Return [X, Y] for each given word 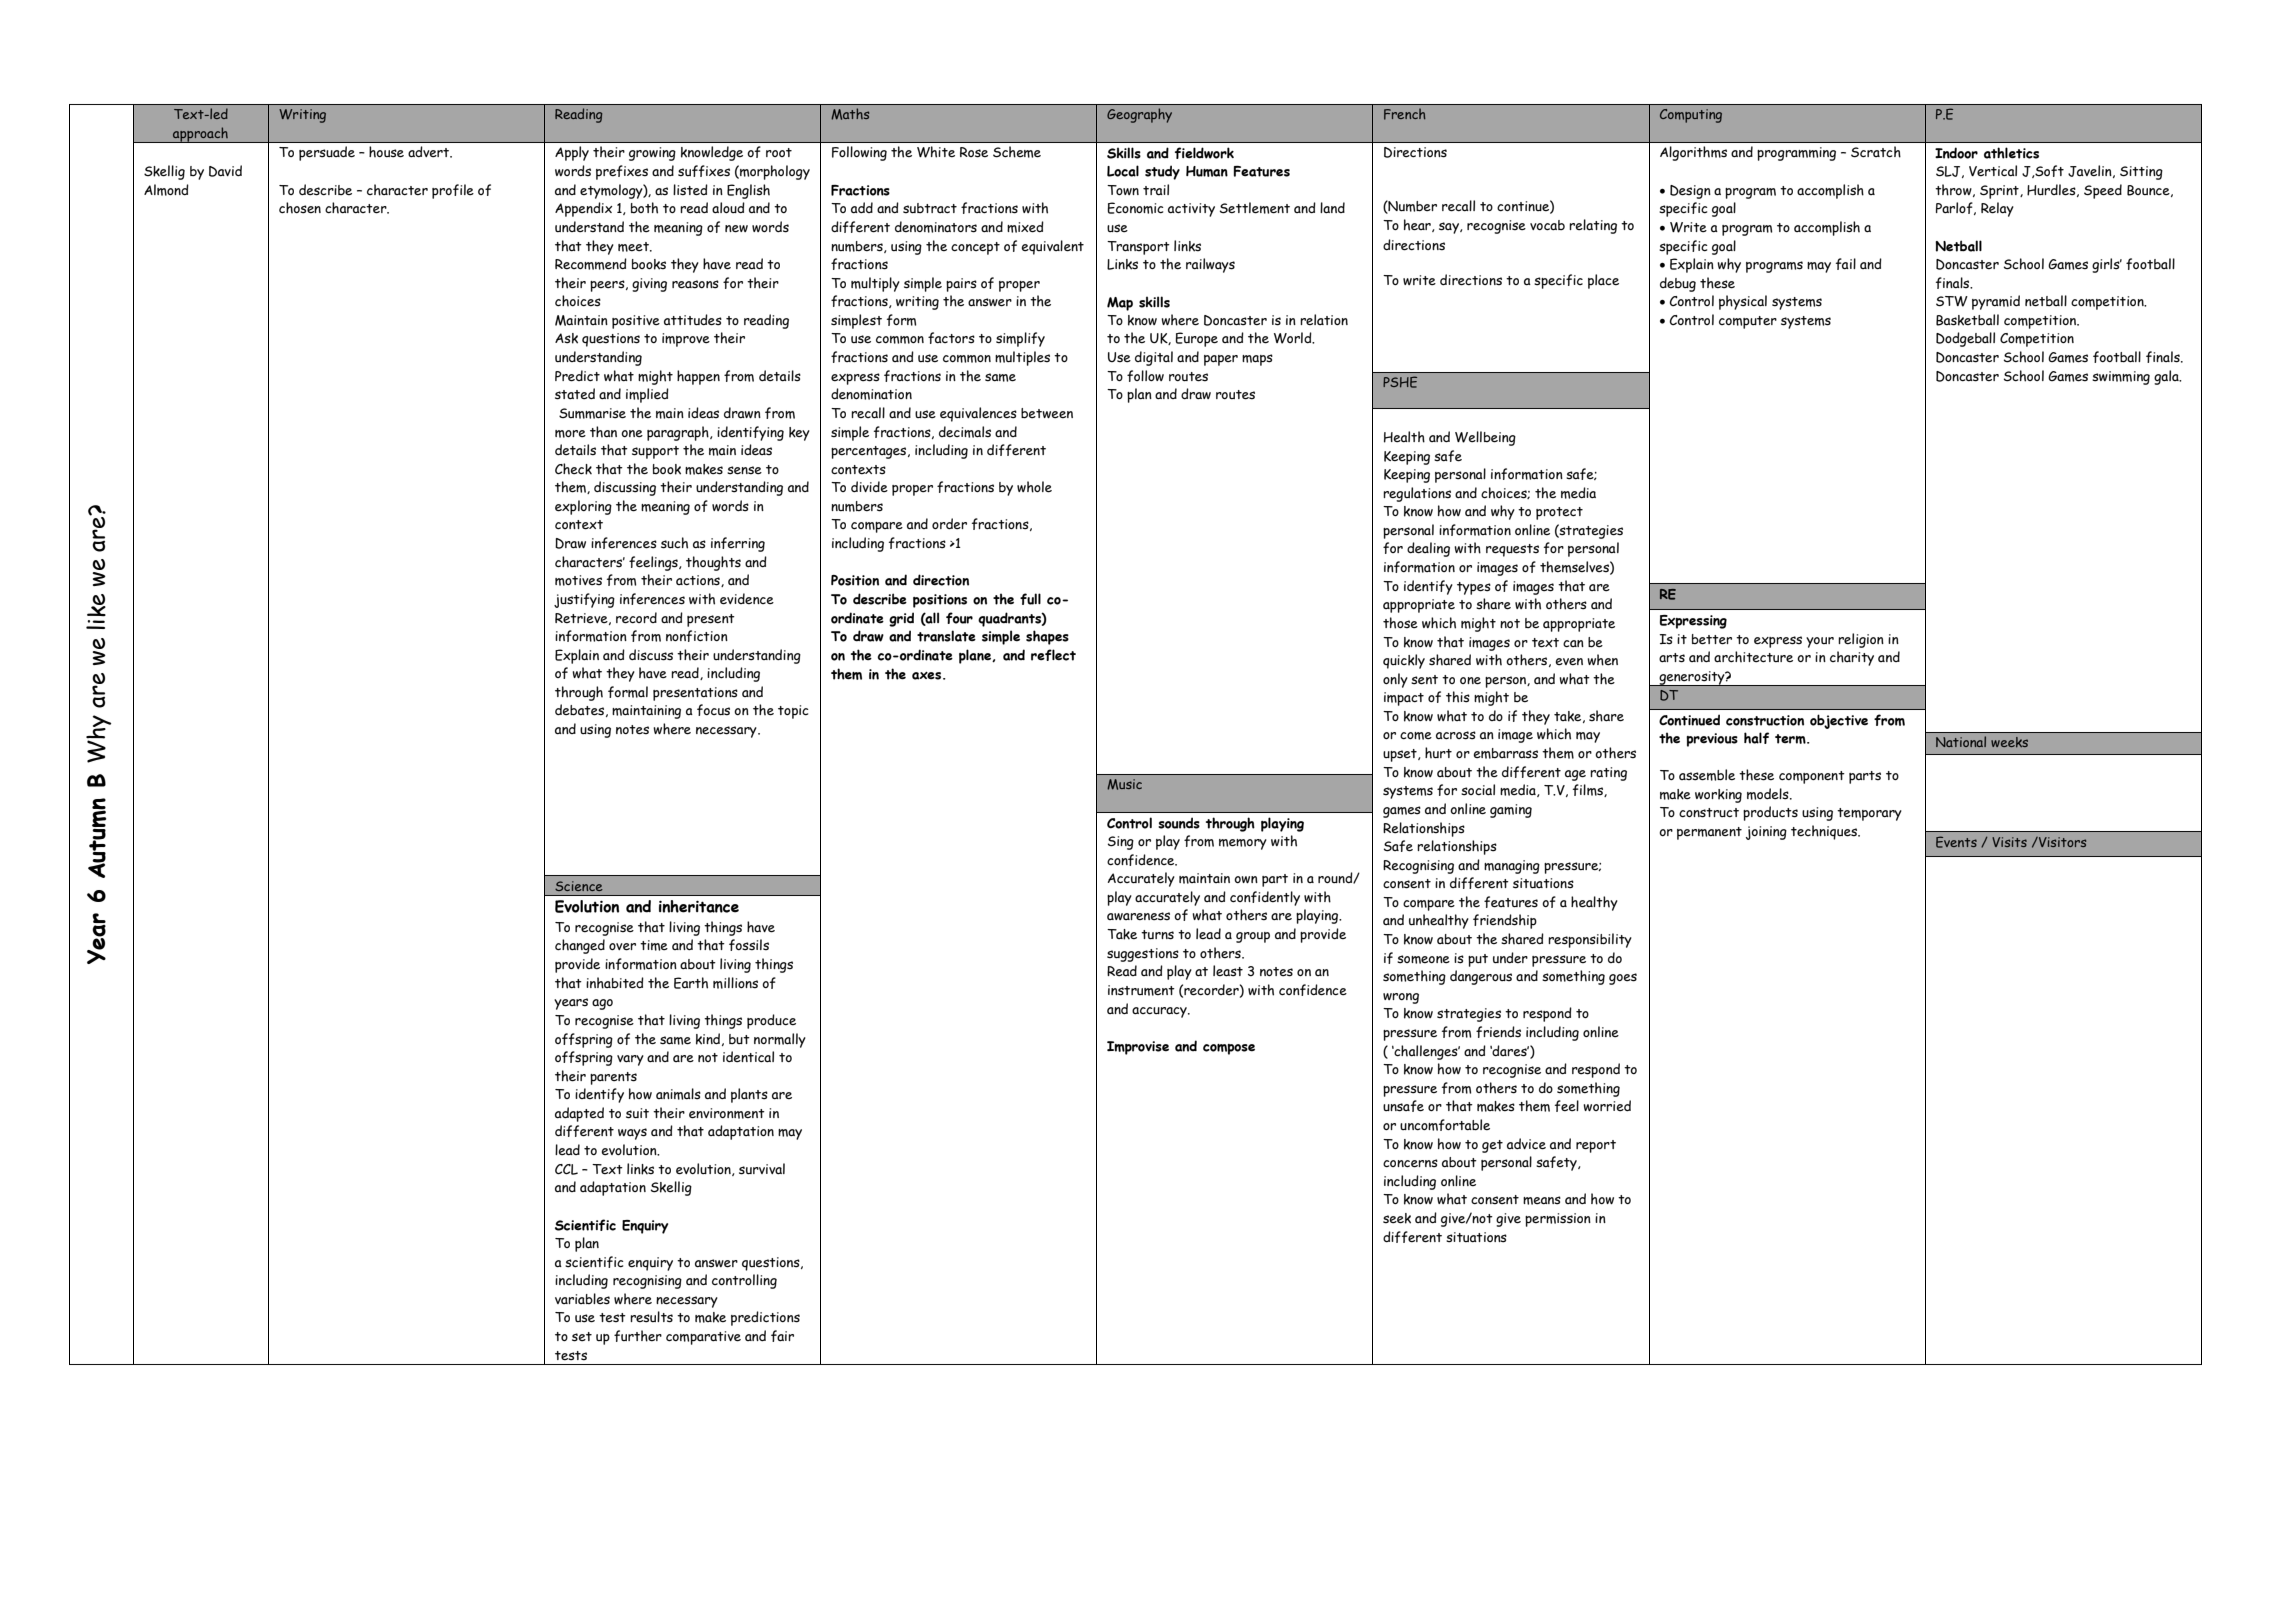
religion [1861, 640]
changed [580, 946]
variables [582, 1299]
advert [430, 152]
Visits [2009, 842]
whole [1034, 487]
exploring [583, 507]
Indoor [1956, 153]
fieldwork [1204, 153]
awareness [1138, 916]
